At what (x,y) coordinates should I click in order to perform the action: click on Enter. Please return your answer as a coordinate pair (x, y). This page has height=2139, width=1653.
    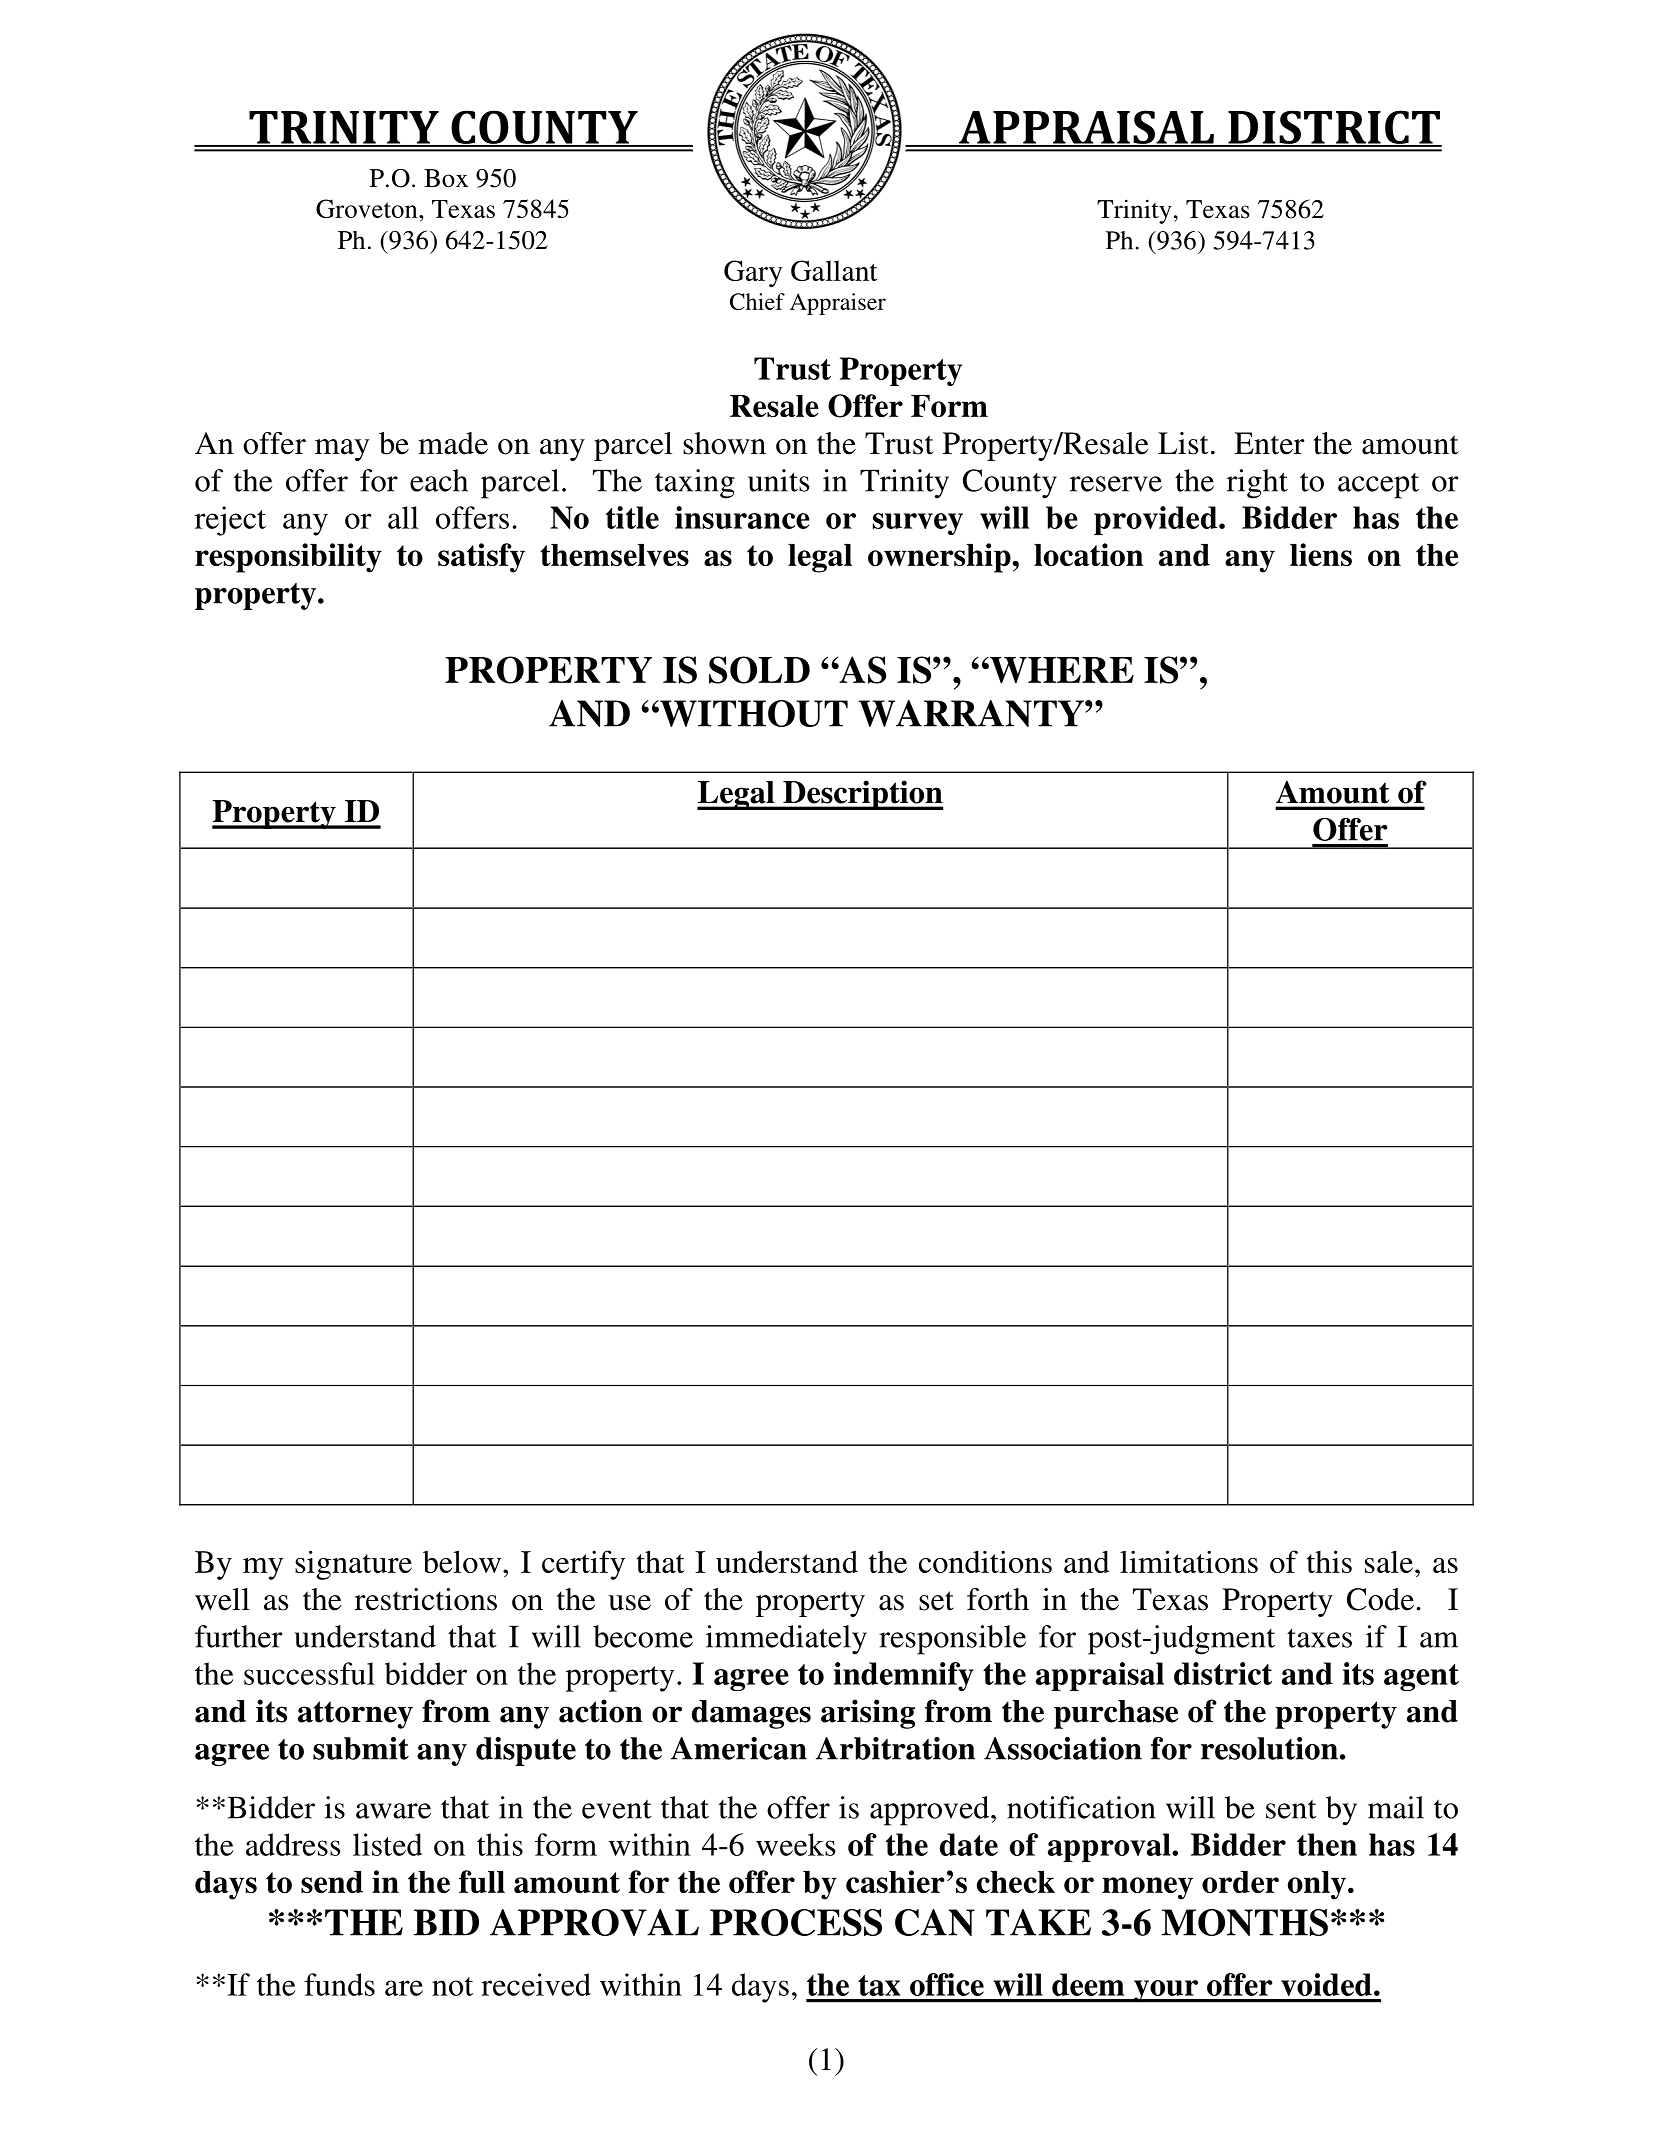
    Looking at the image, I should click on (1269, 443).
